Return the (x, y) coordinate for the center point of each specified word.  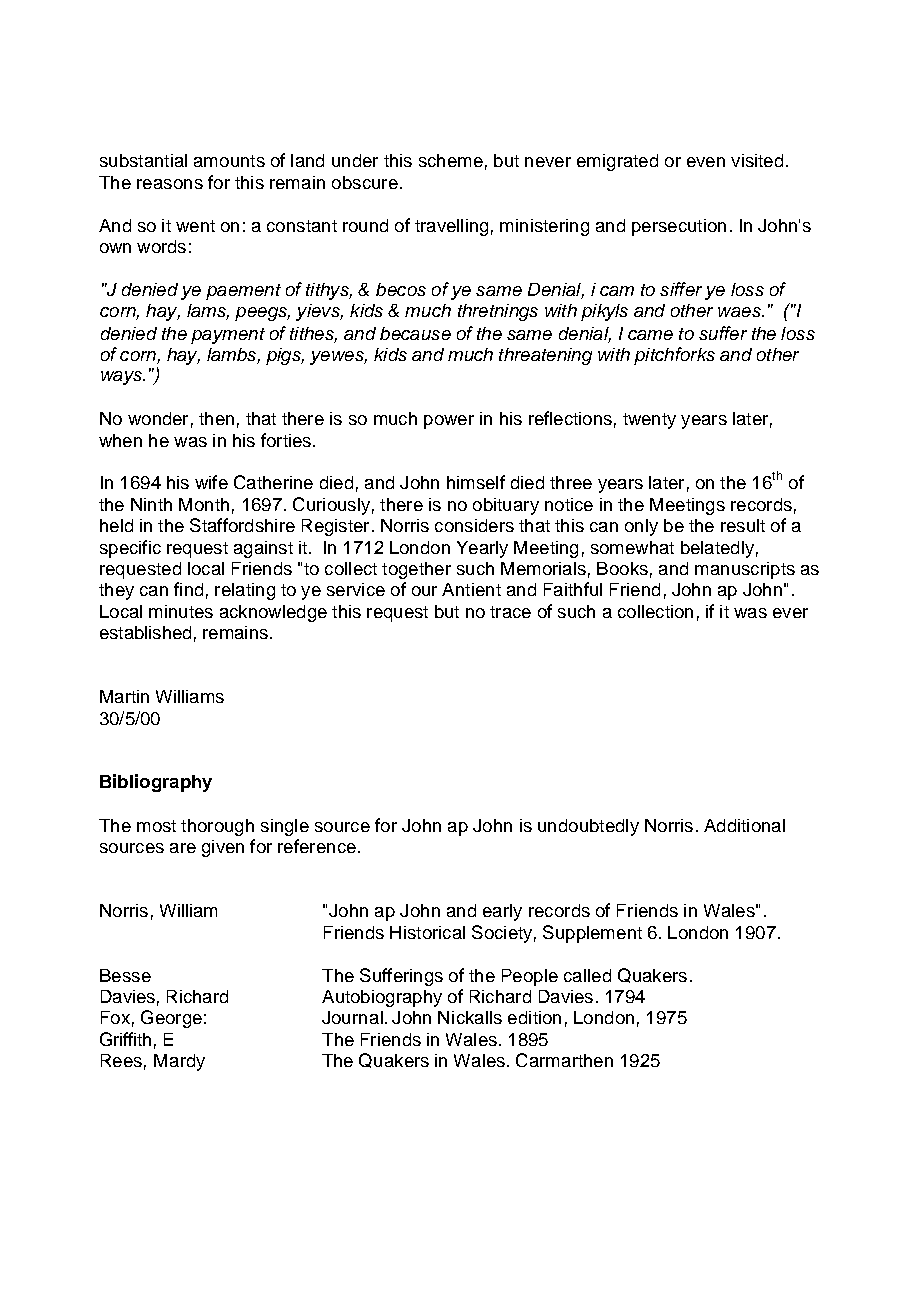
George (171, 1019)
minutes (181, 611)
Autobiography (382, 998)
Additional (744, 825)
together (416, 570)
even (706, 162)
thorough (217, 827)
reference (317, 846)
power (449, 422)
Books (622, 568)
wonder (158, 418)
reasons (170, 184)
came (650, 335)
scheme (451, 160)
